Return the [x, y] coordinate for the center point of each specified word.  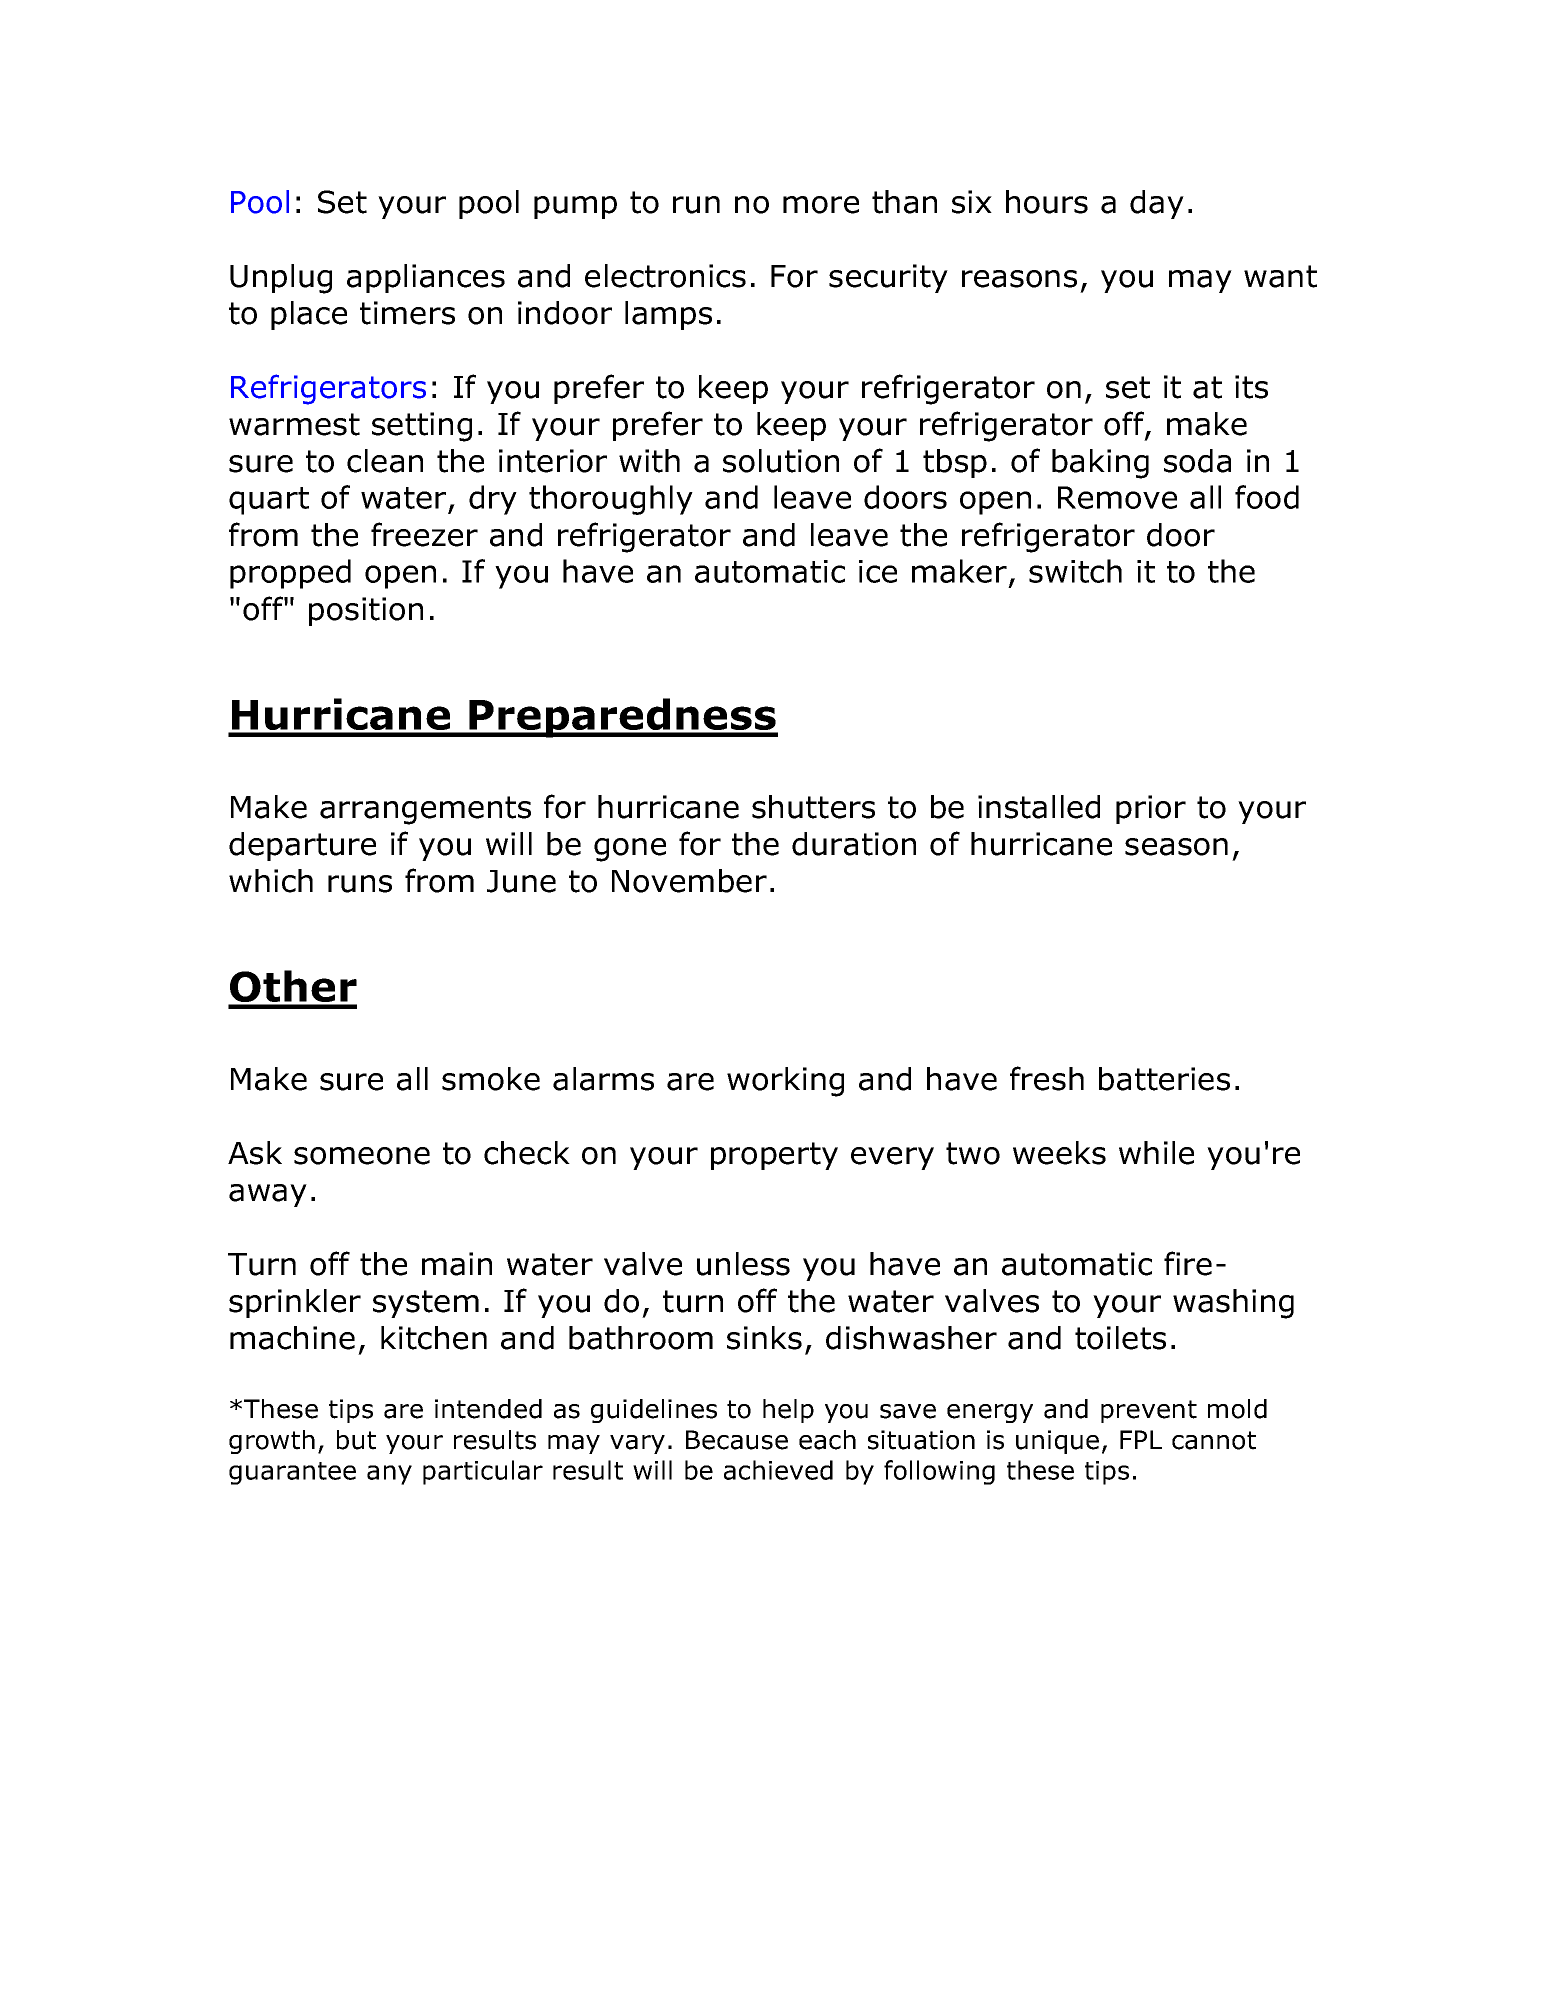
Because [737, 1440]
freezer [424, 534]
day [1157, 204]
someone [362, 1156]
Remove [1117, 497]
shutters [813, 807]
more [821, 205]
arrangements [425, 810]
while [1156, 1153]
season [1176, 847]
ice [878, 571]
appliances [426, 278]
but [356, 1440]
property [774, 1156]
